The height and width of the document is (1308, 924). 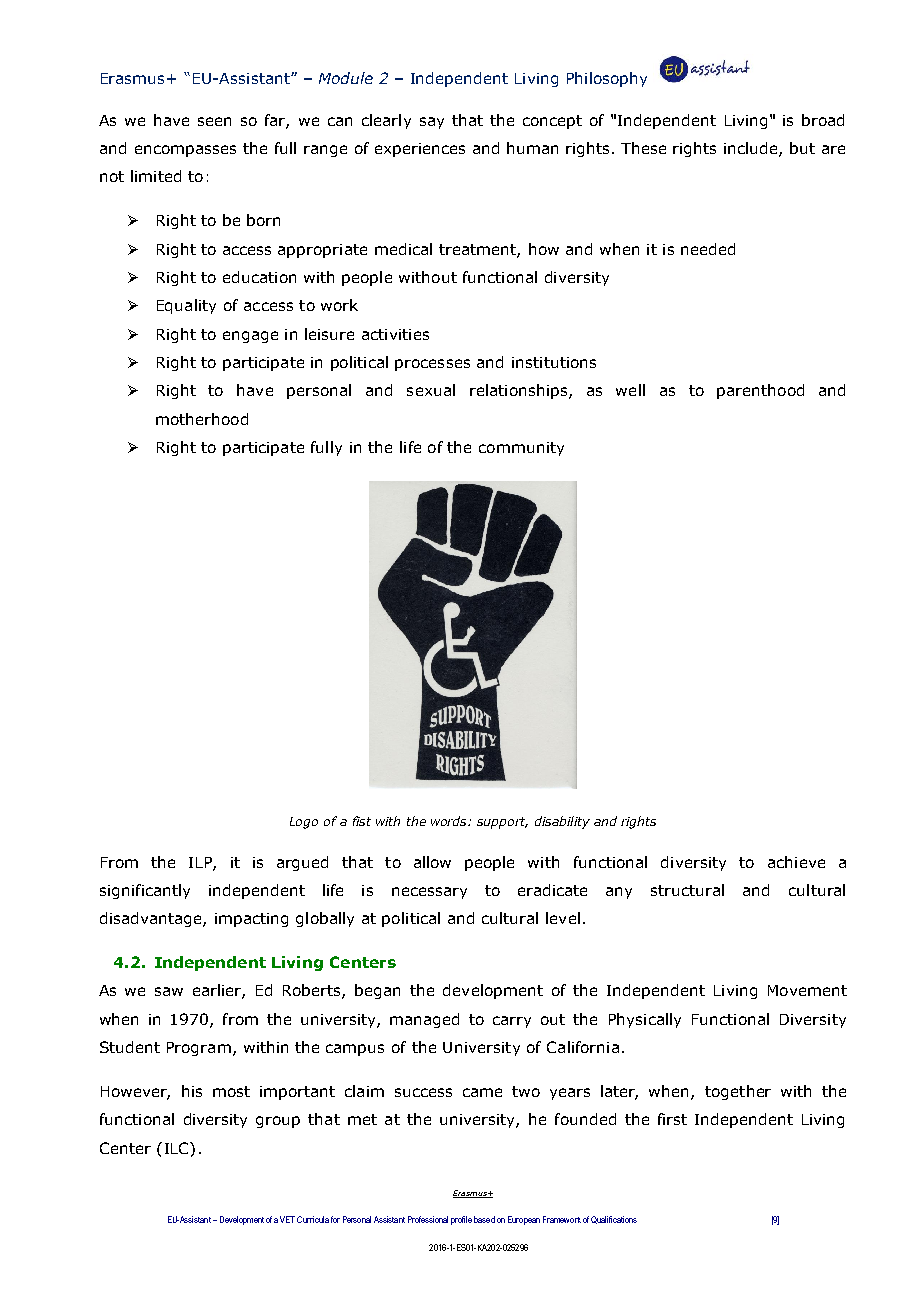 What do you see at coordinates (450, 821) in the document?
I see `words` at bounding box center [450, 821].
